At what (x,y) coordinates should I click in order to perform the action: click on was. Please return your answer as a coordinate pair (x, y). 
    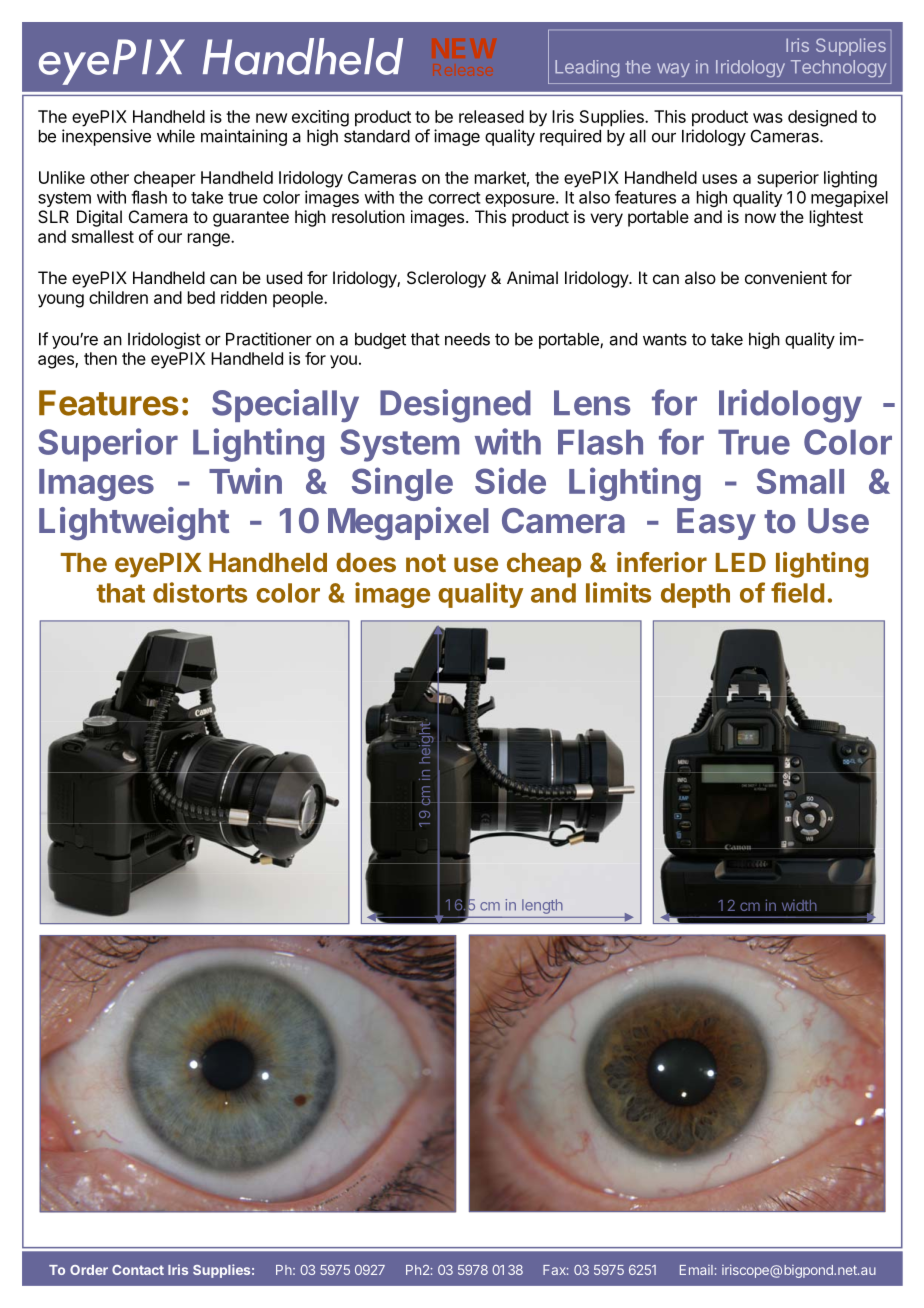
    Looking at the image, I should click on (768, 118).
